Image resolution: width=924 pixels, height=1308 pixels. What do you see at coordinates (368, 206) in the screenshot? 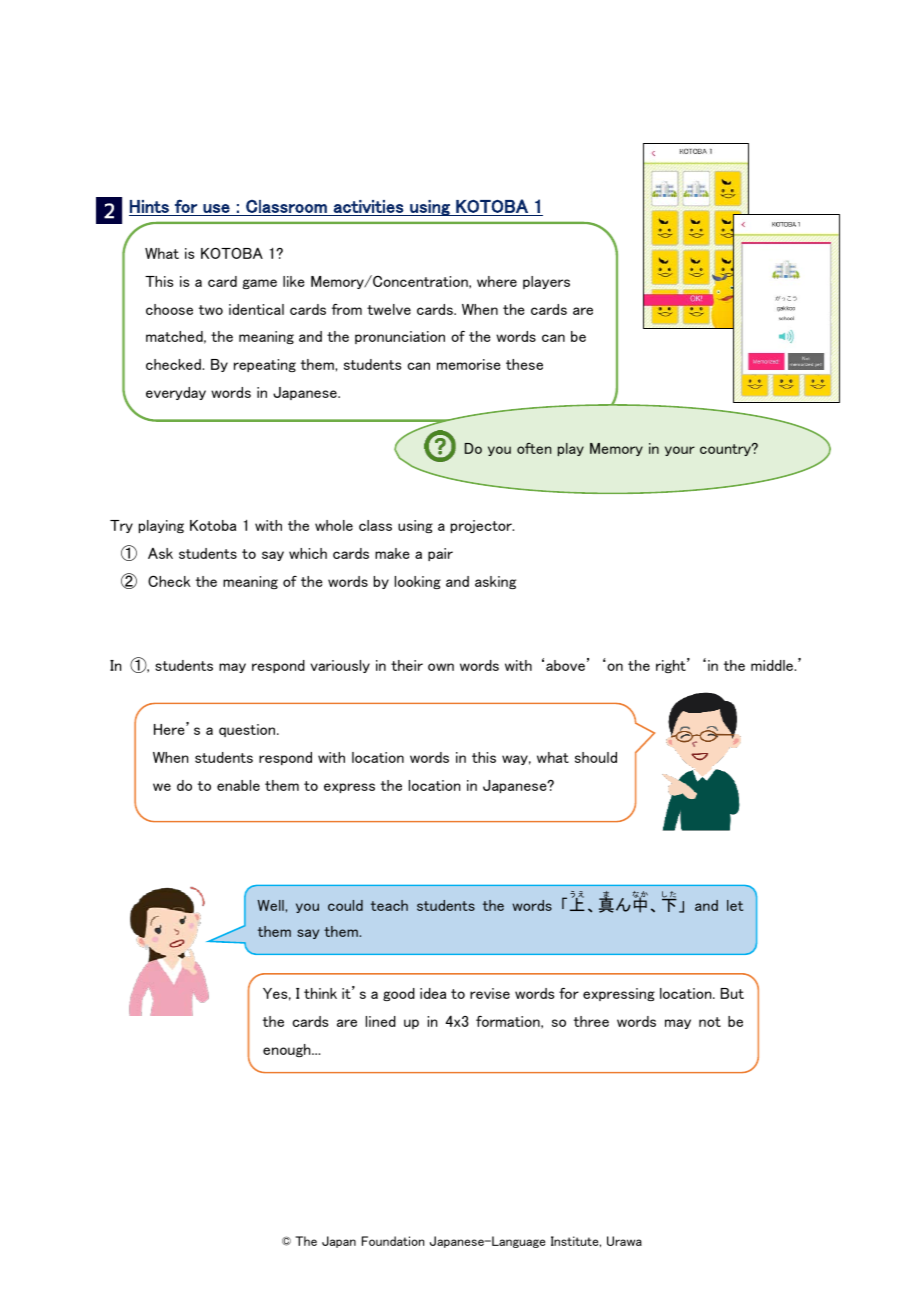
I see `activities` at bounding box center [368, 206].
